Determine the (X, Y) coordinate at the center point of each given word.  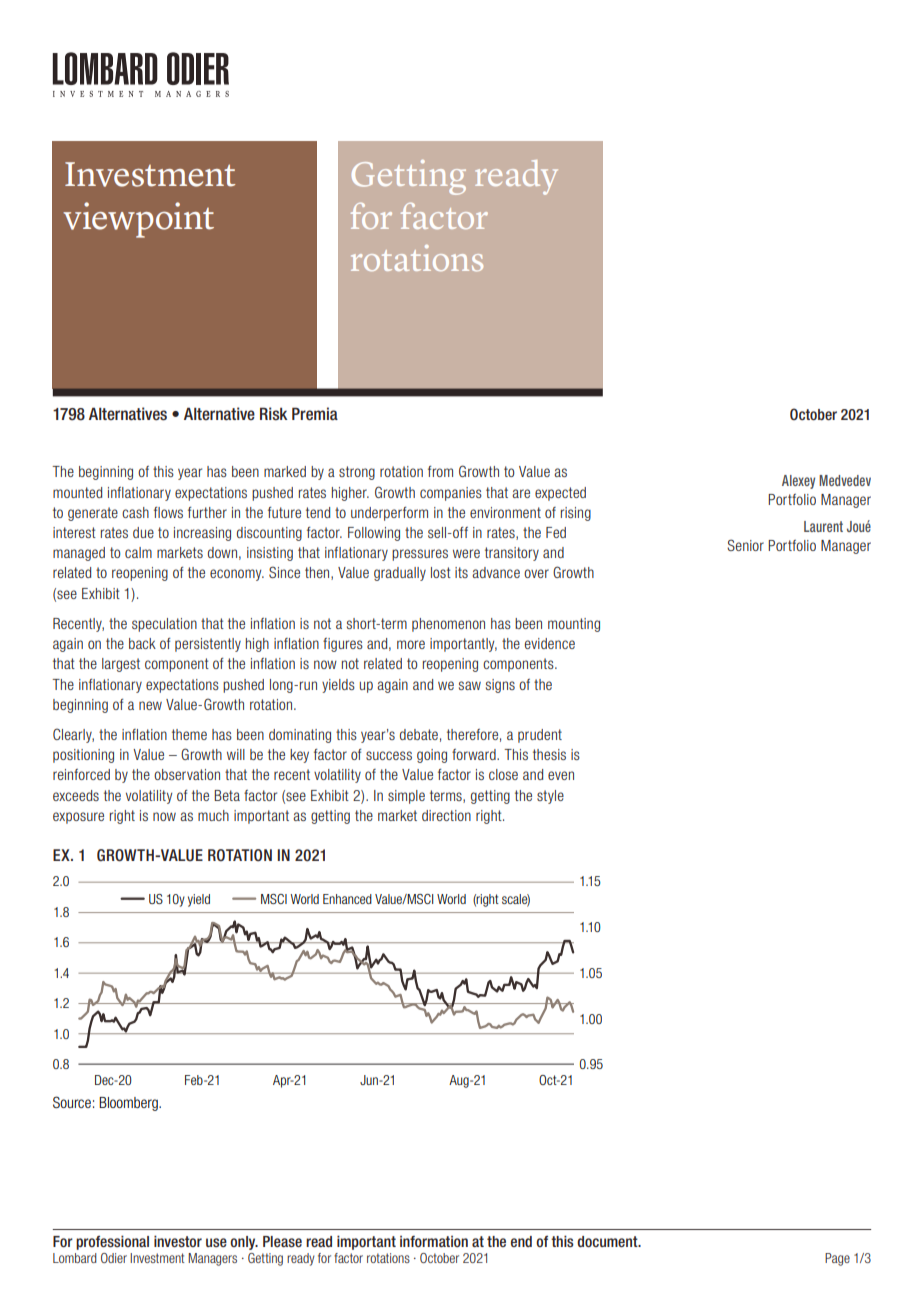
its (461, 572)
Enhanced (347, 899)
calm (138, 552)
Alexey (798, 482)
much (213, 815)
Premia (315, 413)
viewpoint (138, 220)
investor (178, 1241)
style (550, 797)
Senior (745, 545)
